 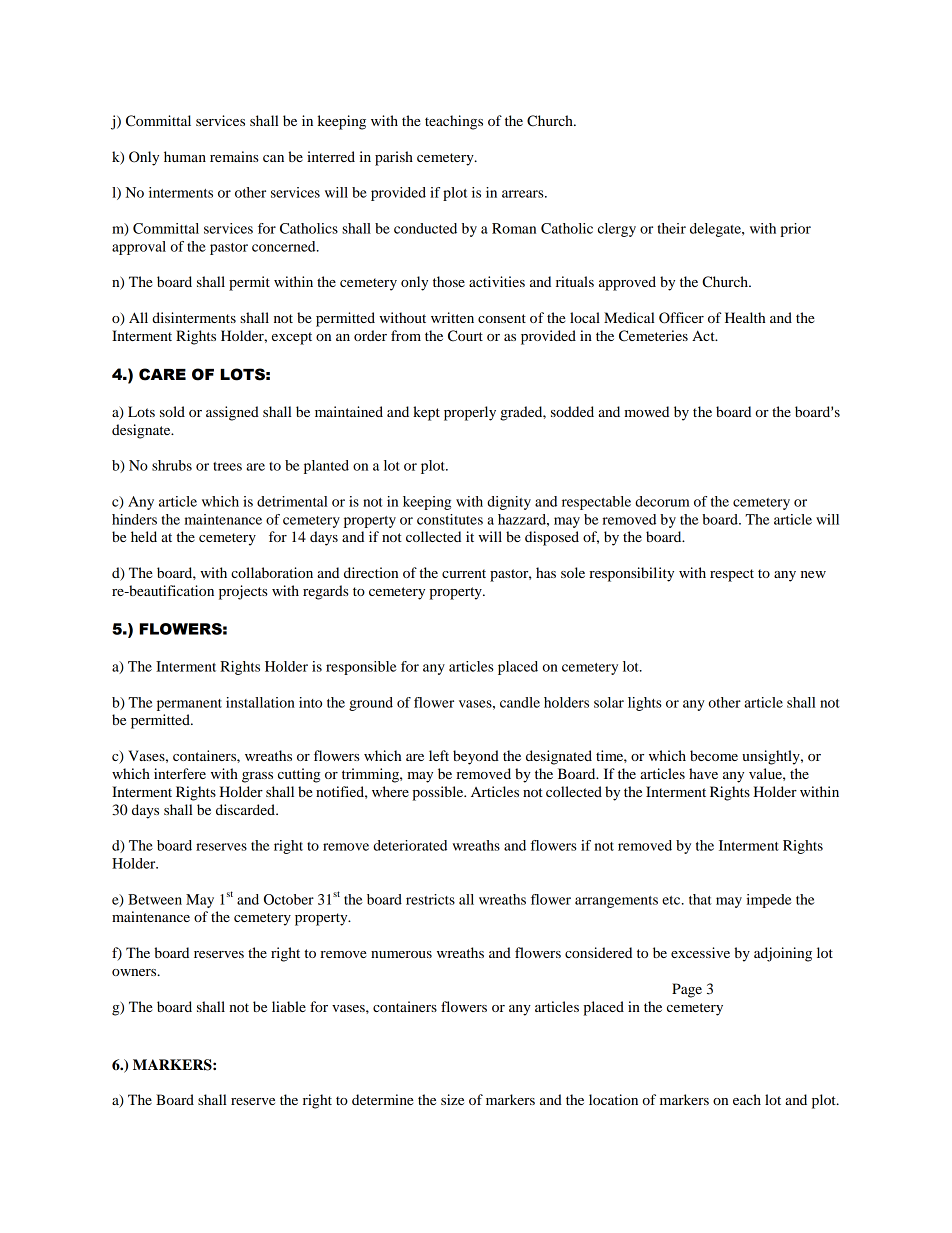 I want to click on remains, so click(x=234, y=156).
